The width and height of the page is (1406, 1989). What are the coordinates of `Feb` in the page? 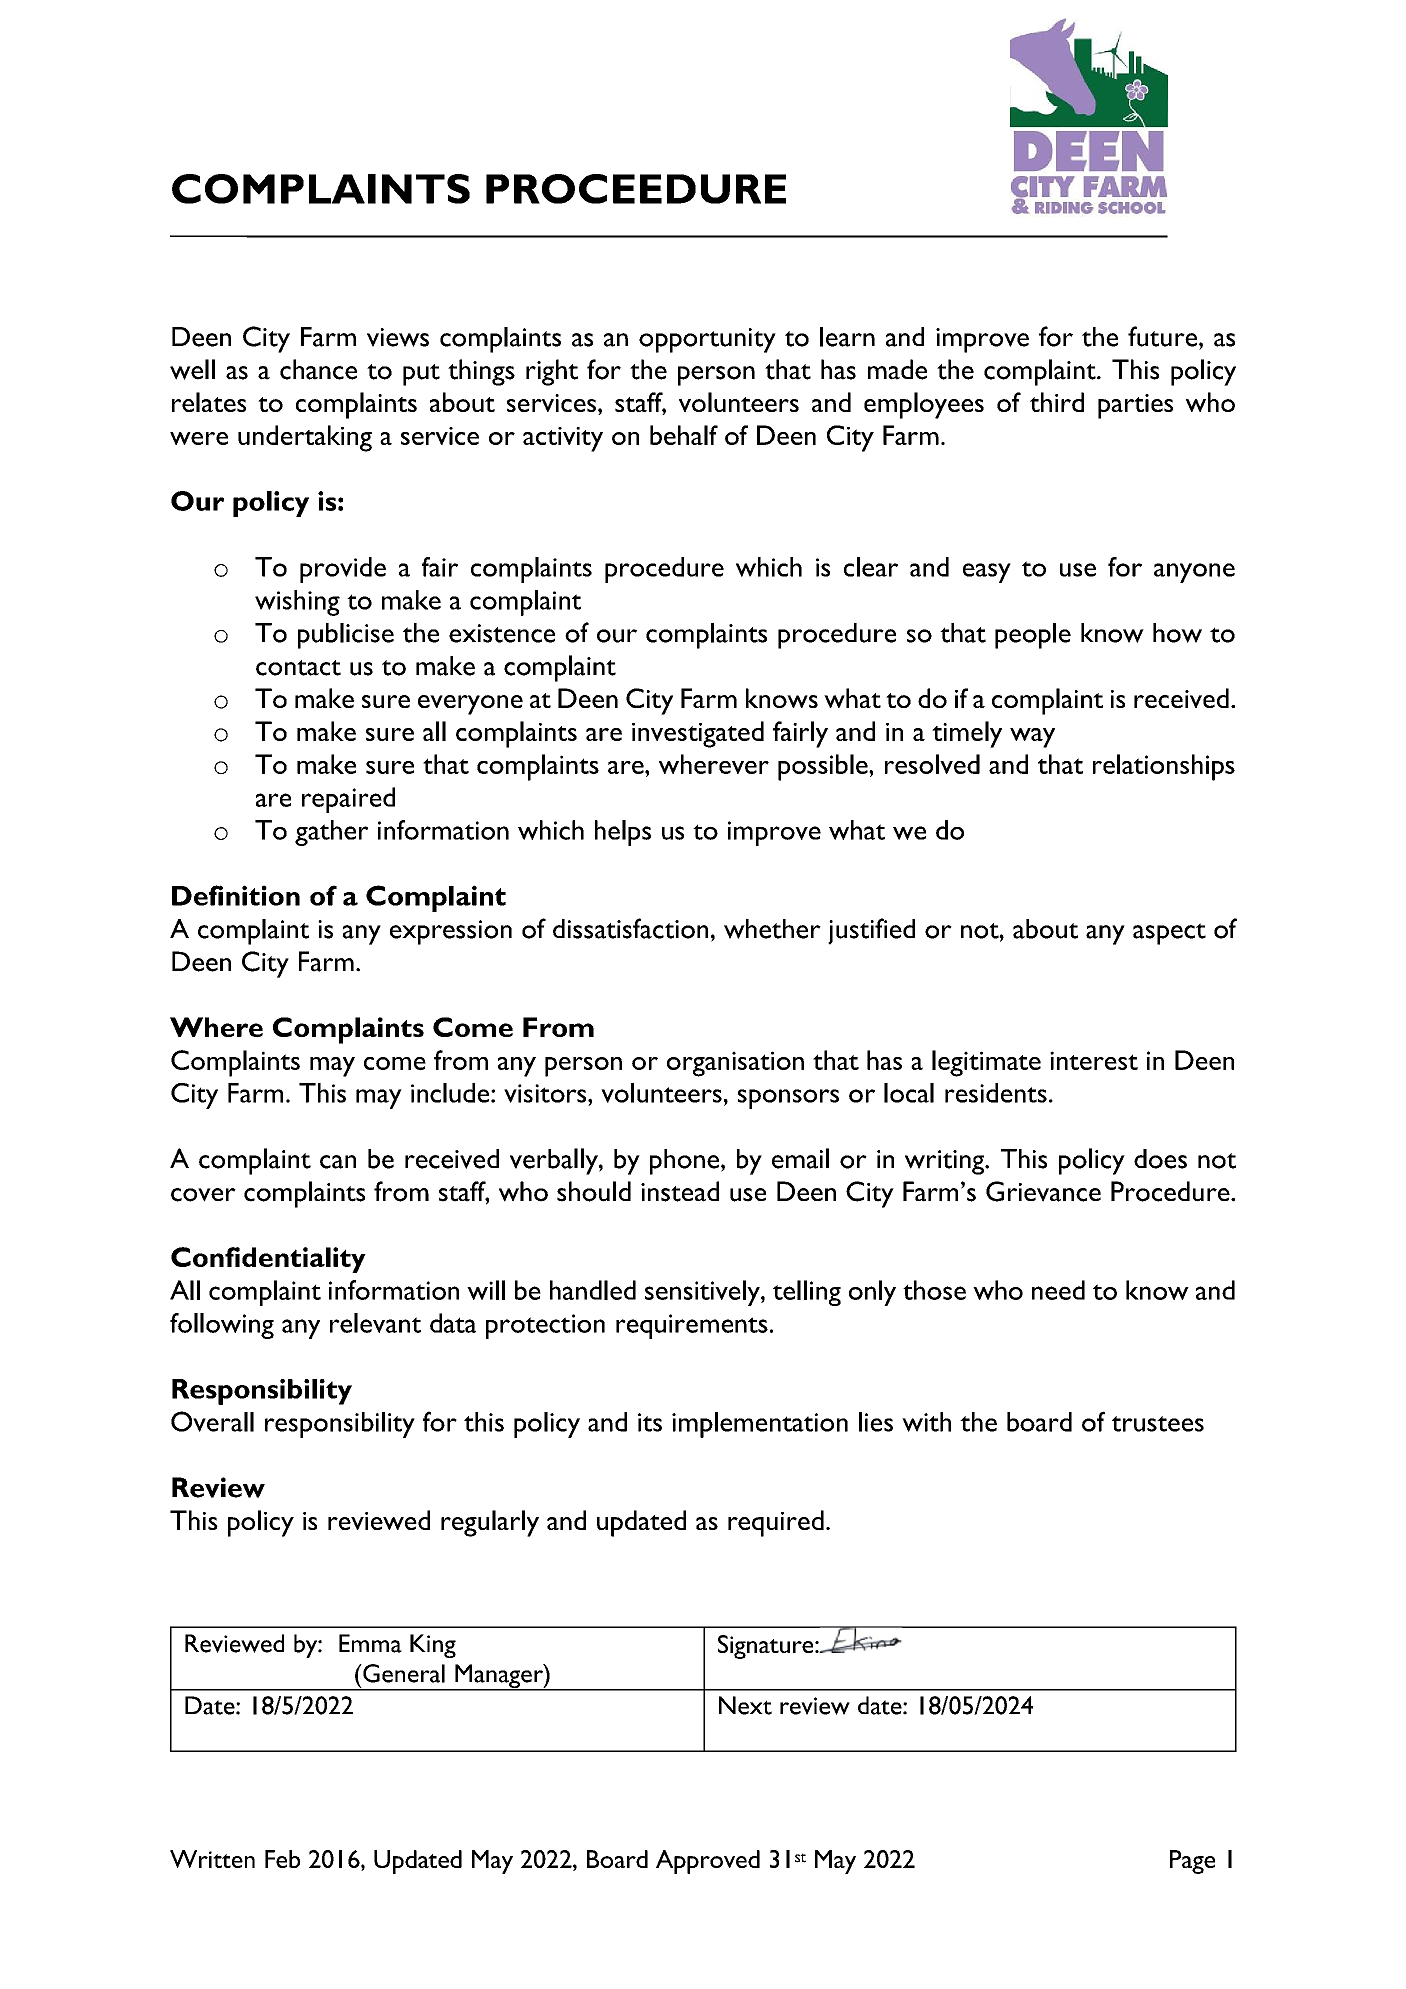 It's located at (282, 1859).
